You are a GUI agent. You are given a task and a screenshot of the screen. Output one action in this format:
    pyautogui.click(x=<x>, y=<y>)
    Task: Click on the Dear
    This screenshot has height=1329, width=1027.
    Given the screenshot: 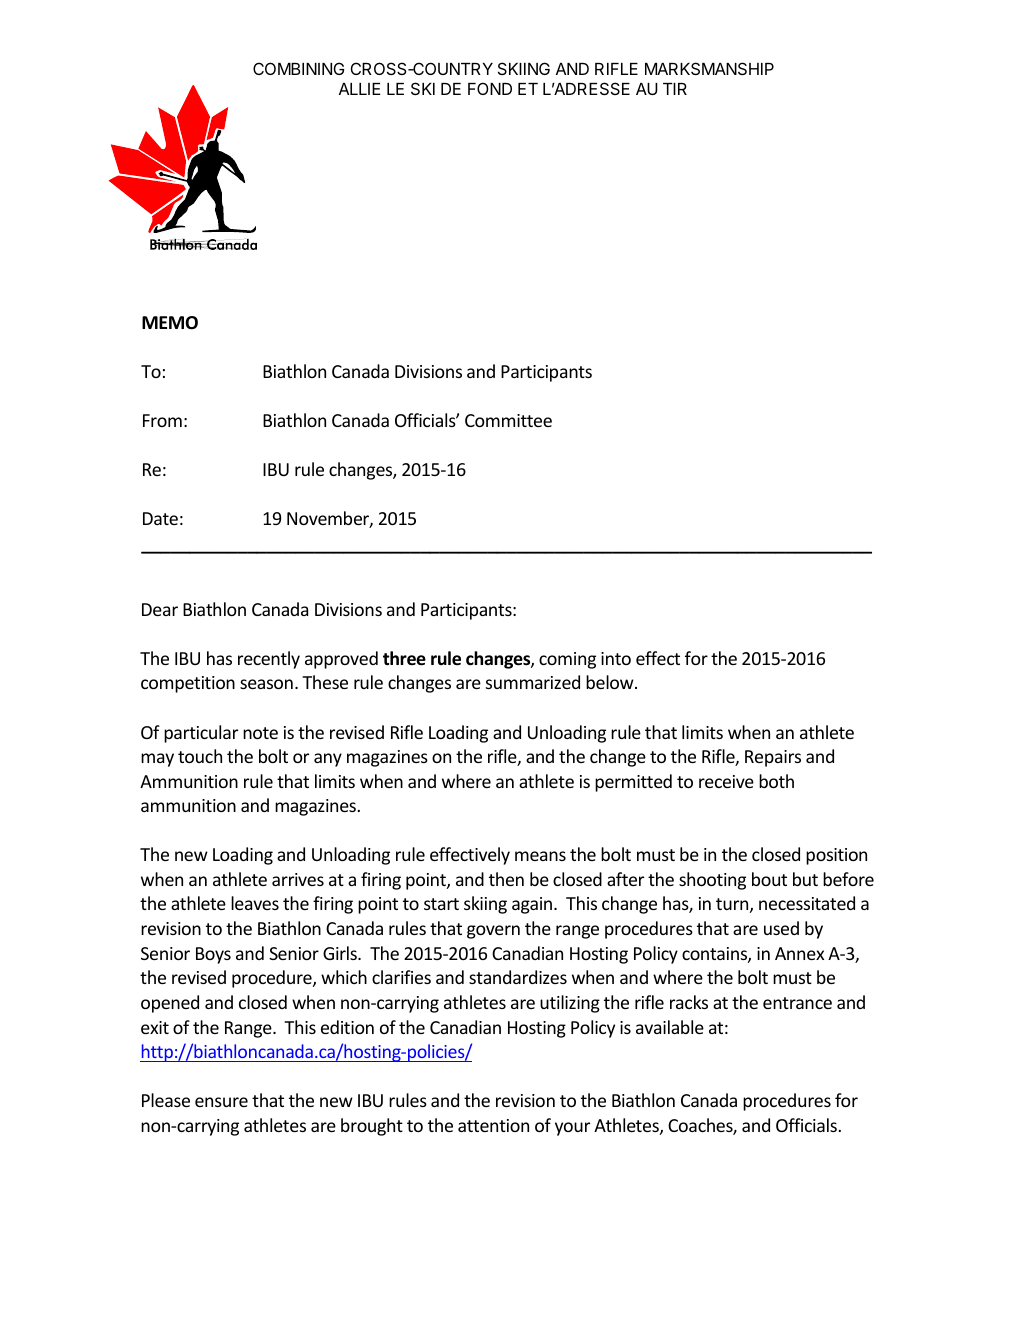 What is the action you would take?
    pyautogui.click(x=160, y=609)
